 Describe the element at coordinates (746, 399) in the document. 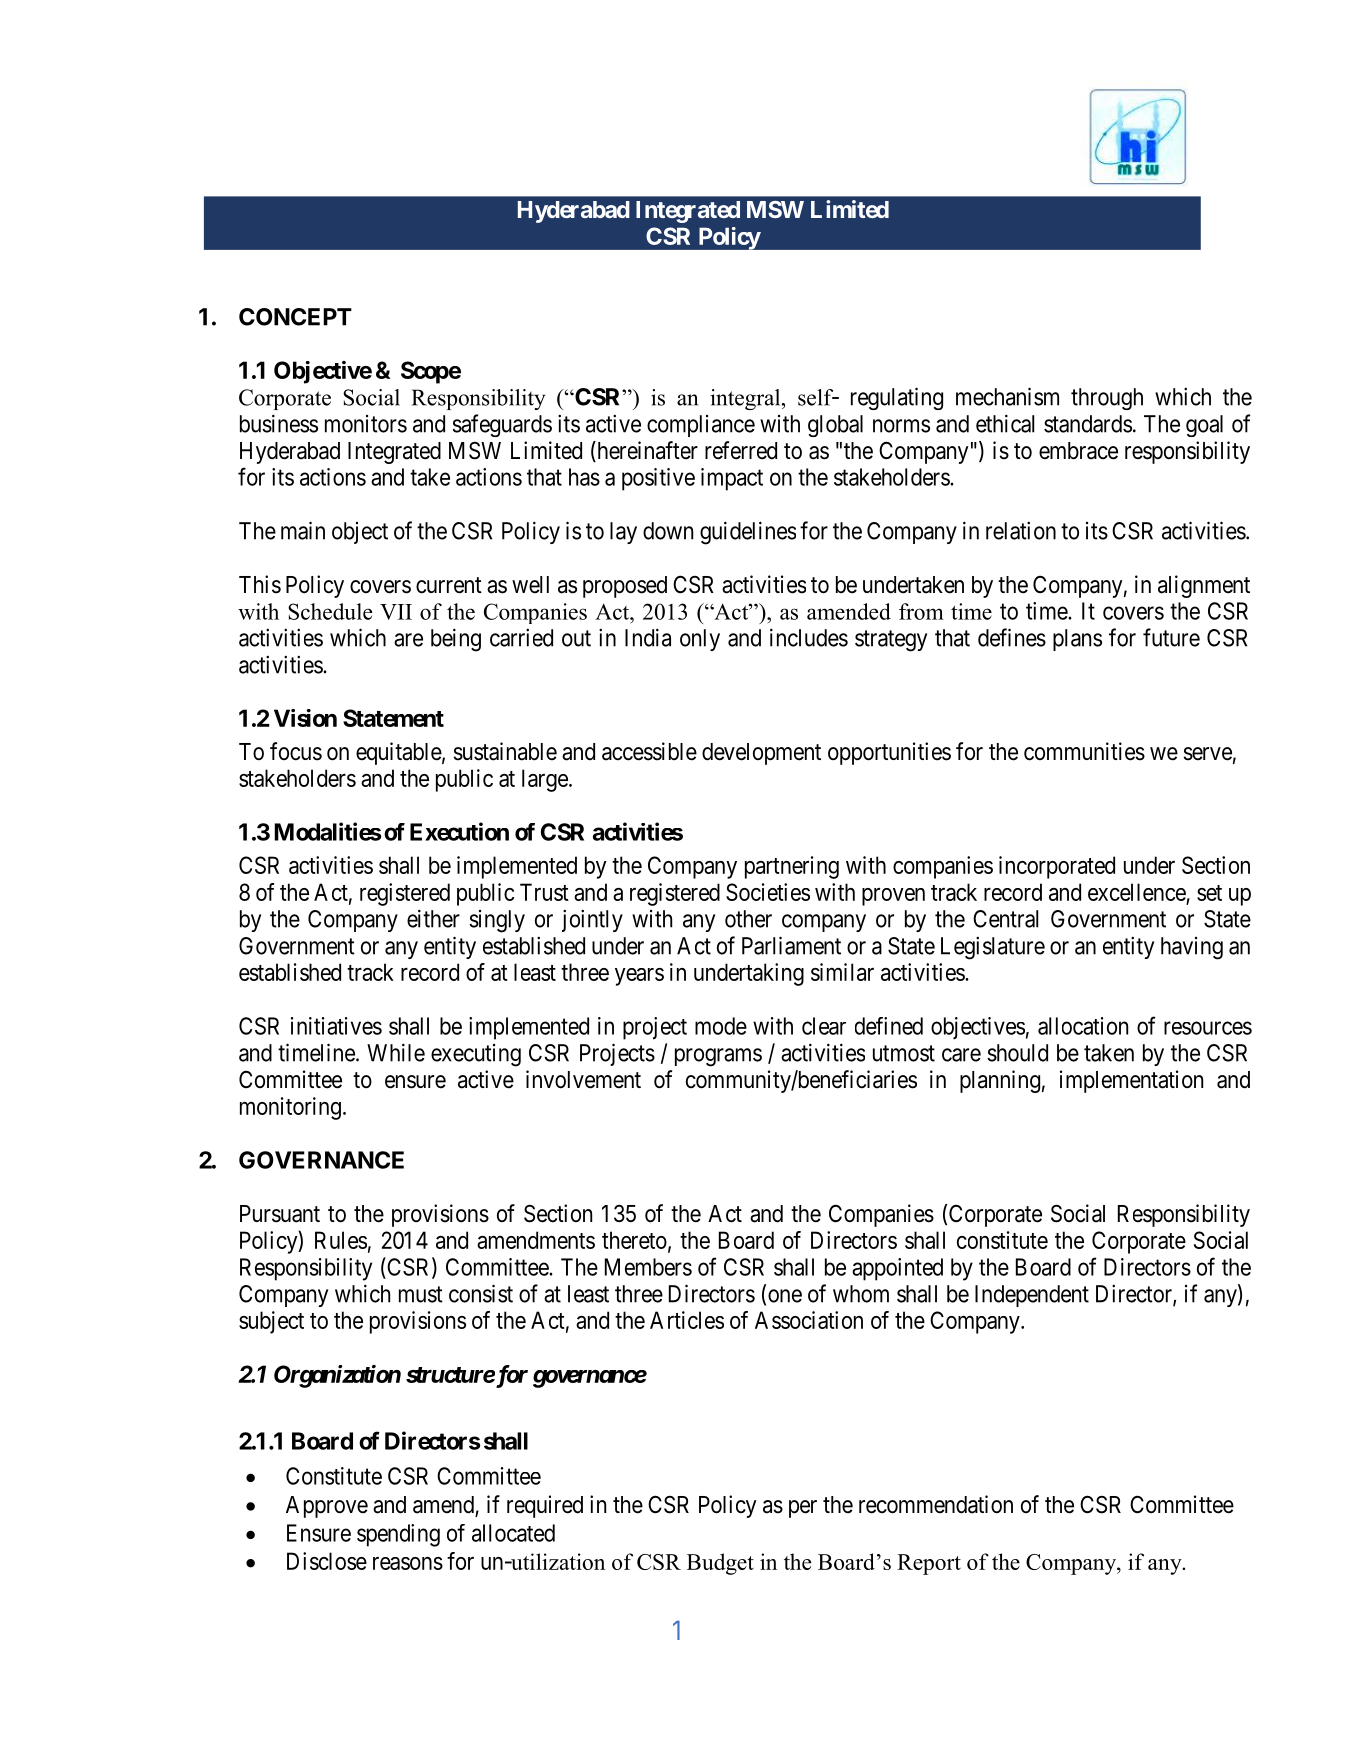

I see `integral` at that location.
